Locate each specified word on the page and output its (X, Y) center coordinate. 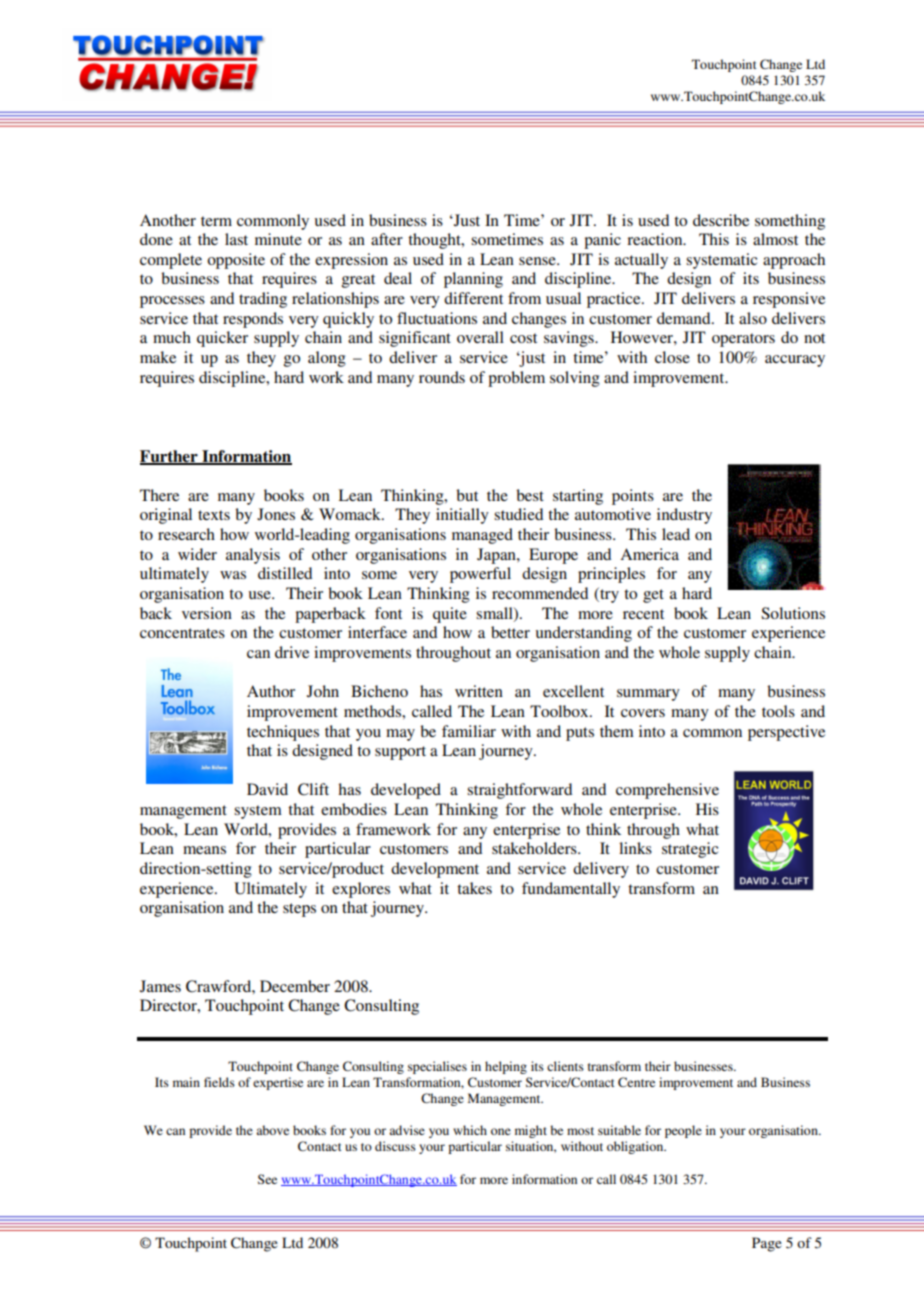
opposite (236, 261)
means (204, 850)
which (470, 1130)
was (233, 575)
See (267, 1179)
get (653, 596)
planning (473, 280)
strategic (690, 850)
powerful (480, 575)
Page (767, 1244)
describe (721, 220)
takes (474, 888)
